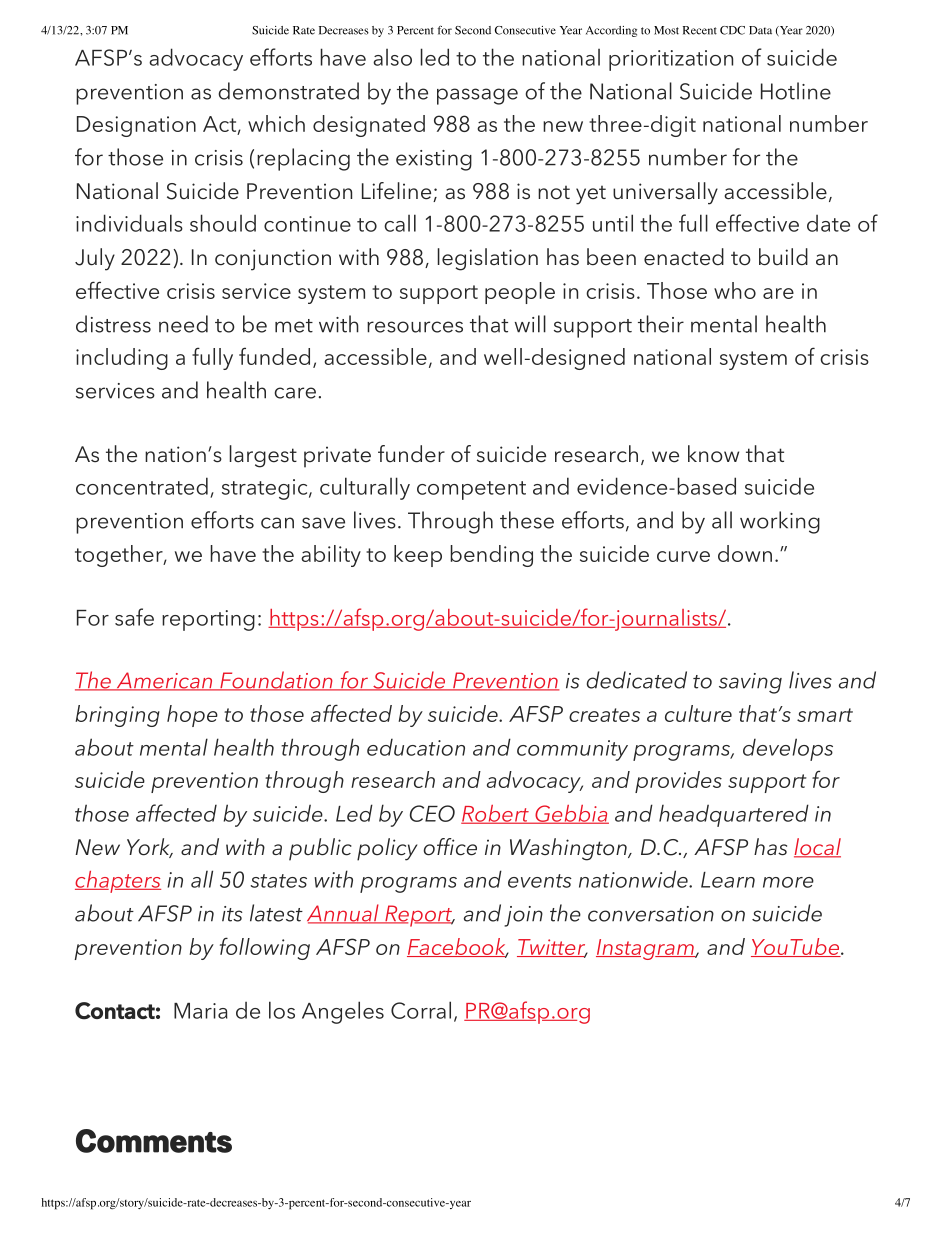 The image size is (952, 1233). What do you see at coordinates (416, 747) in the screenshot?
I see `education` at bounding box center [416, 747].
